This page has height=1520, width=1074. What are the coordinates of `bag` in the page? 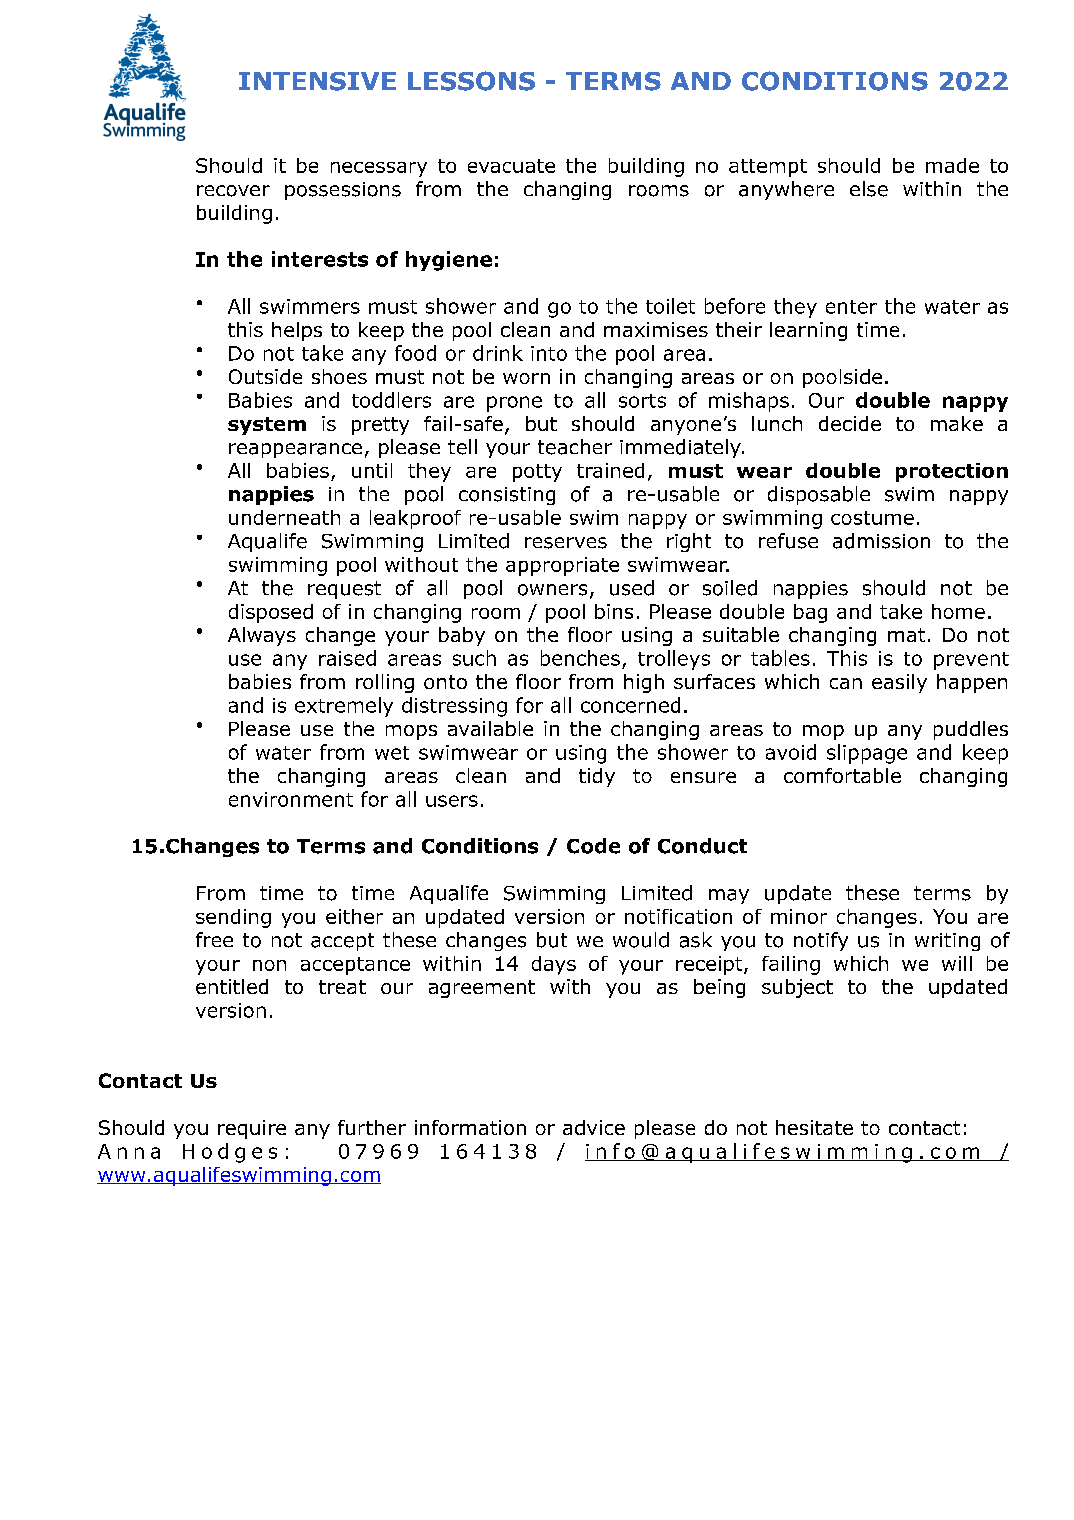 It's located at (810, 613).
